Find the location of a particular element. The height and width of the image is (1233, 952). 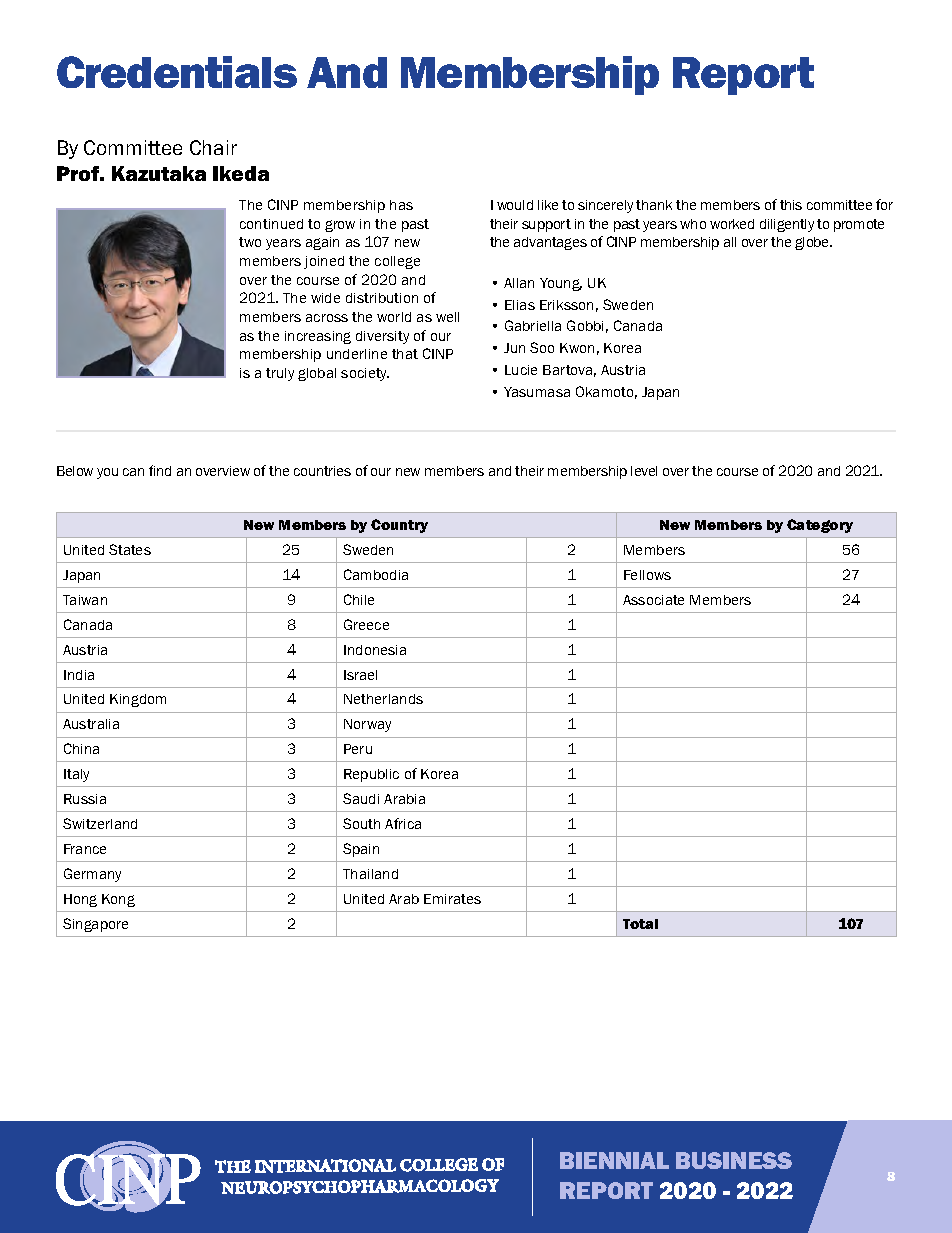

Taiwan is located at coordinates (85, 600).
